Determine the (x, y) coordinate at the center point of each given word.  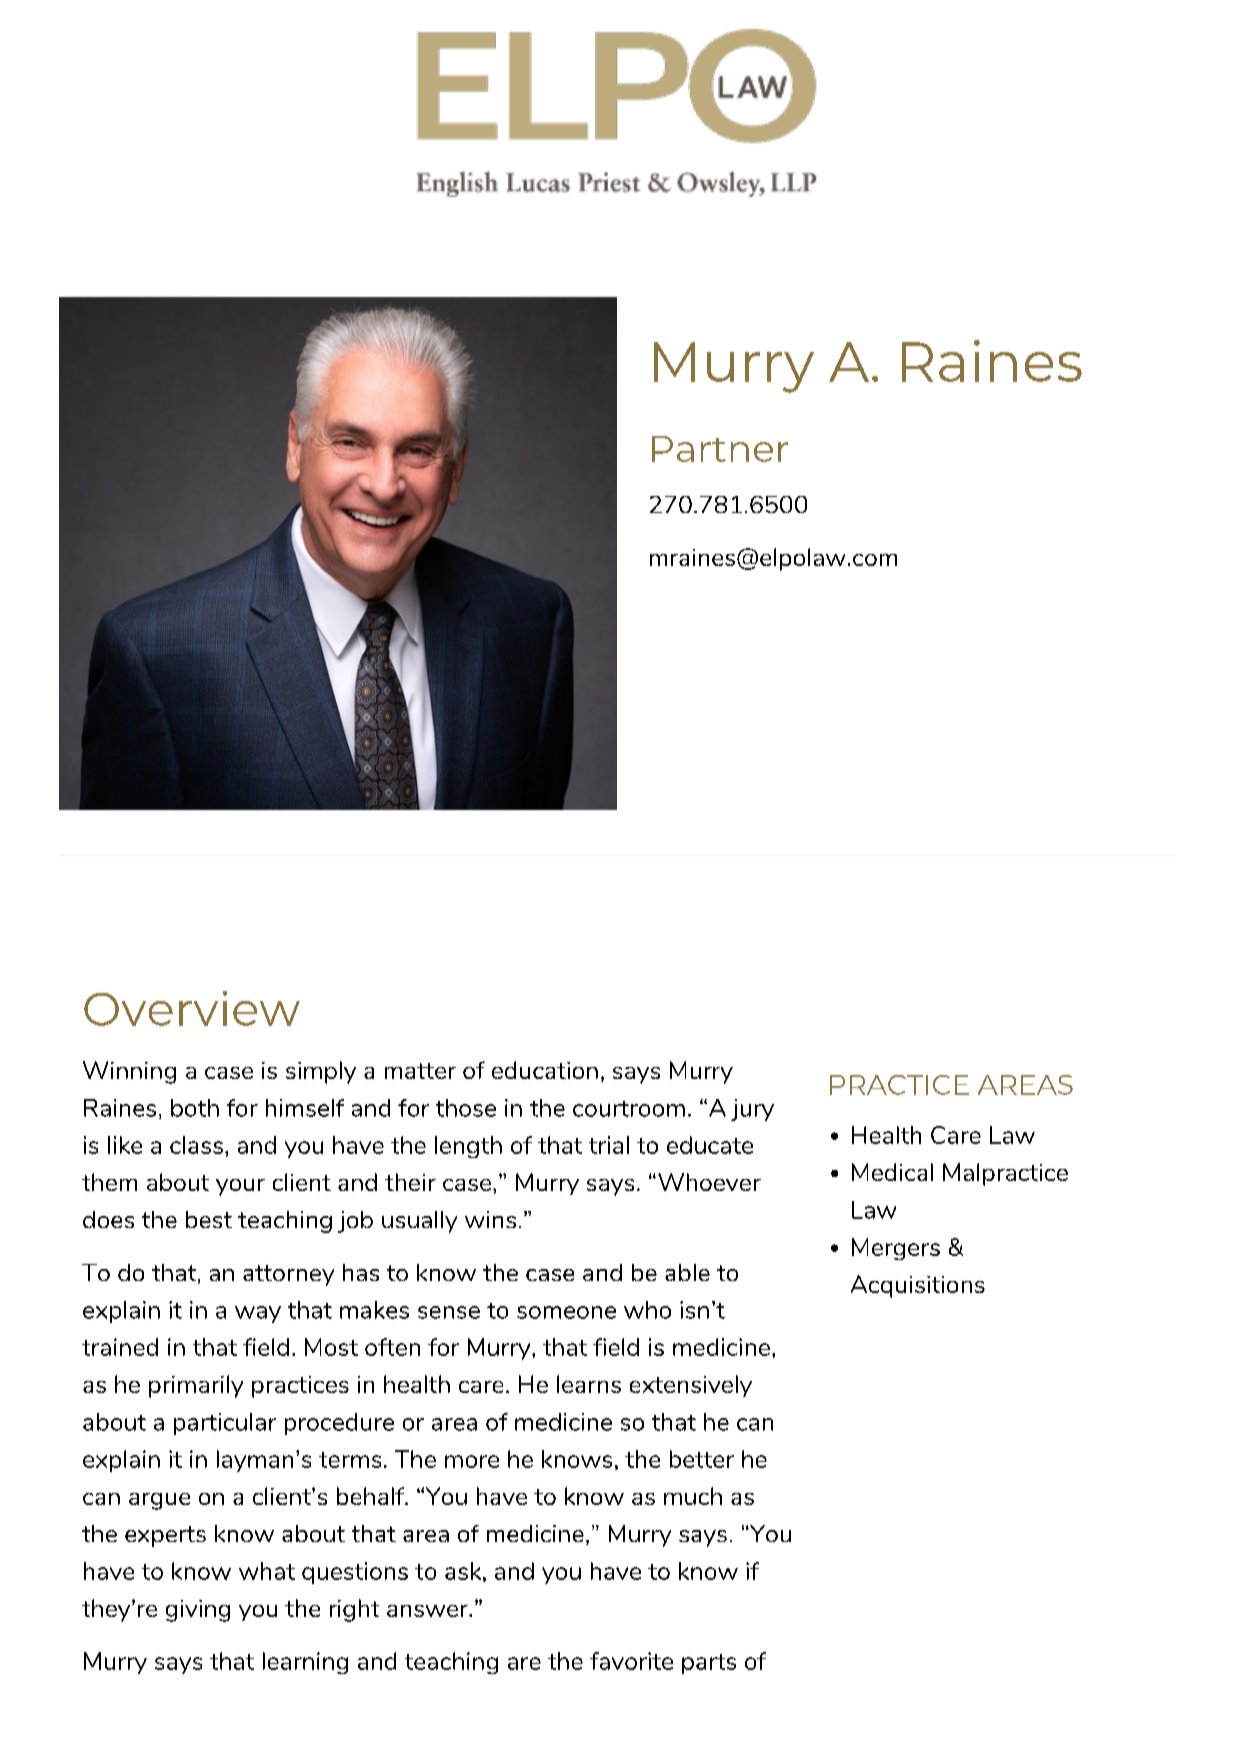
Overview (192, 1008)
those (466, 1108)
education (545, 1070)
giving (198, 1611)
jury (752, 1110)
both (195, 1108)
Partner (720, 449)
